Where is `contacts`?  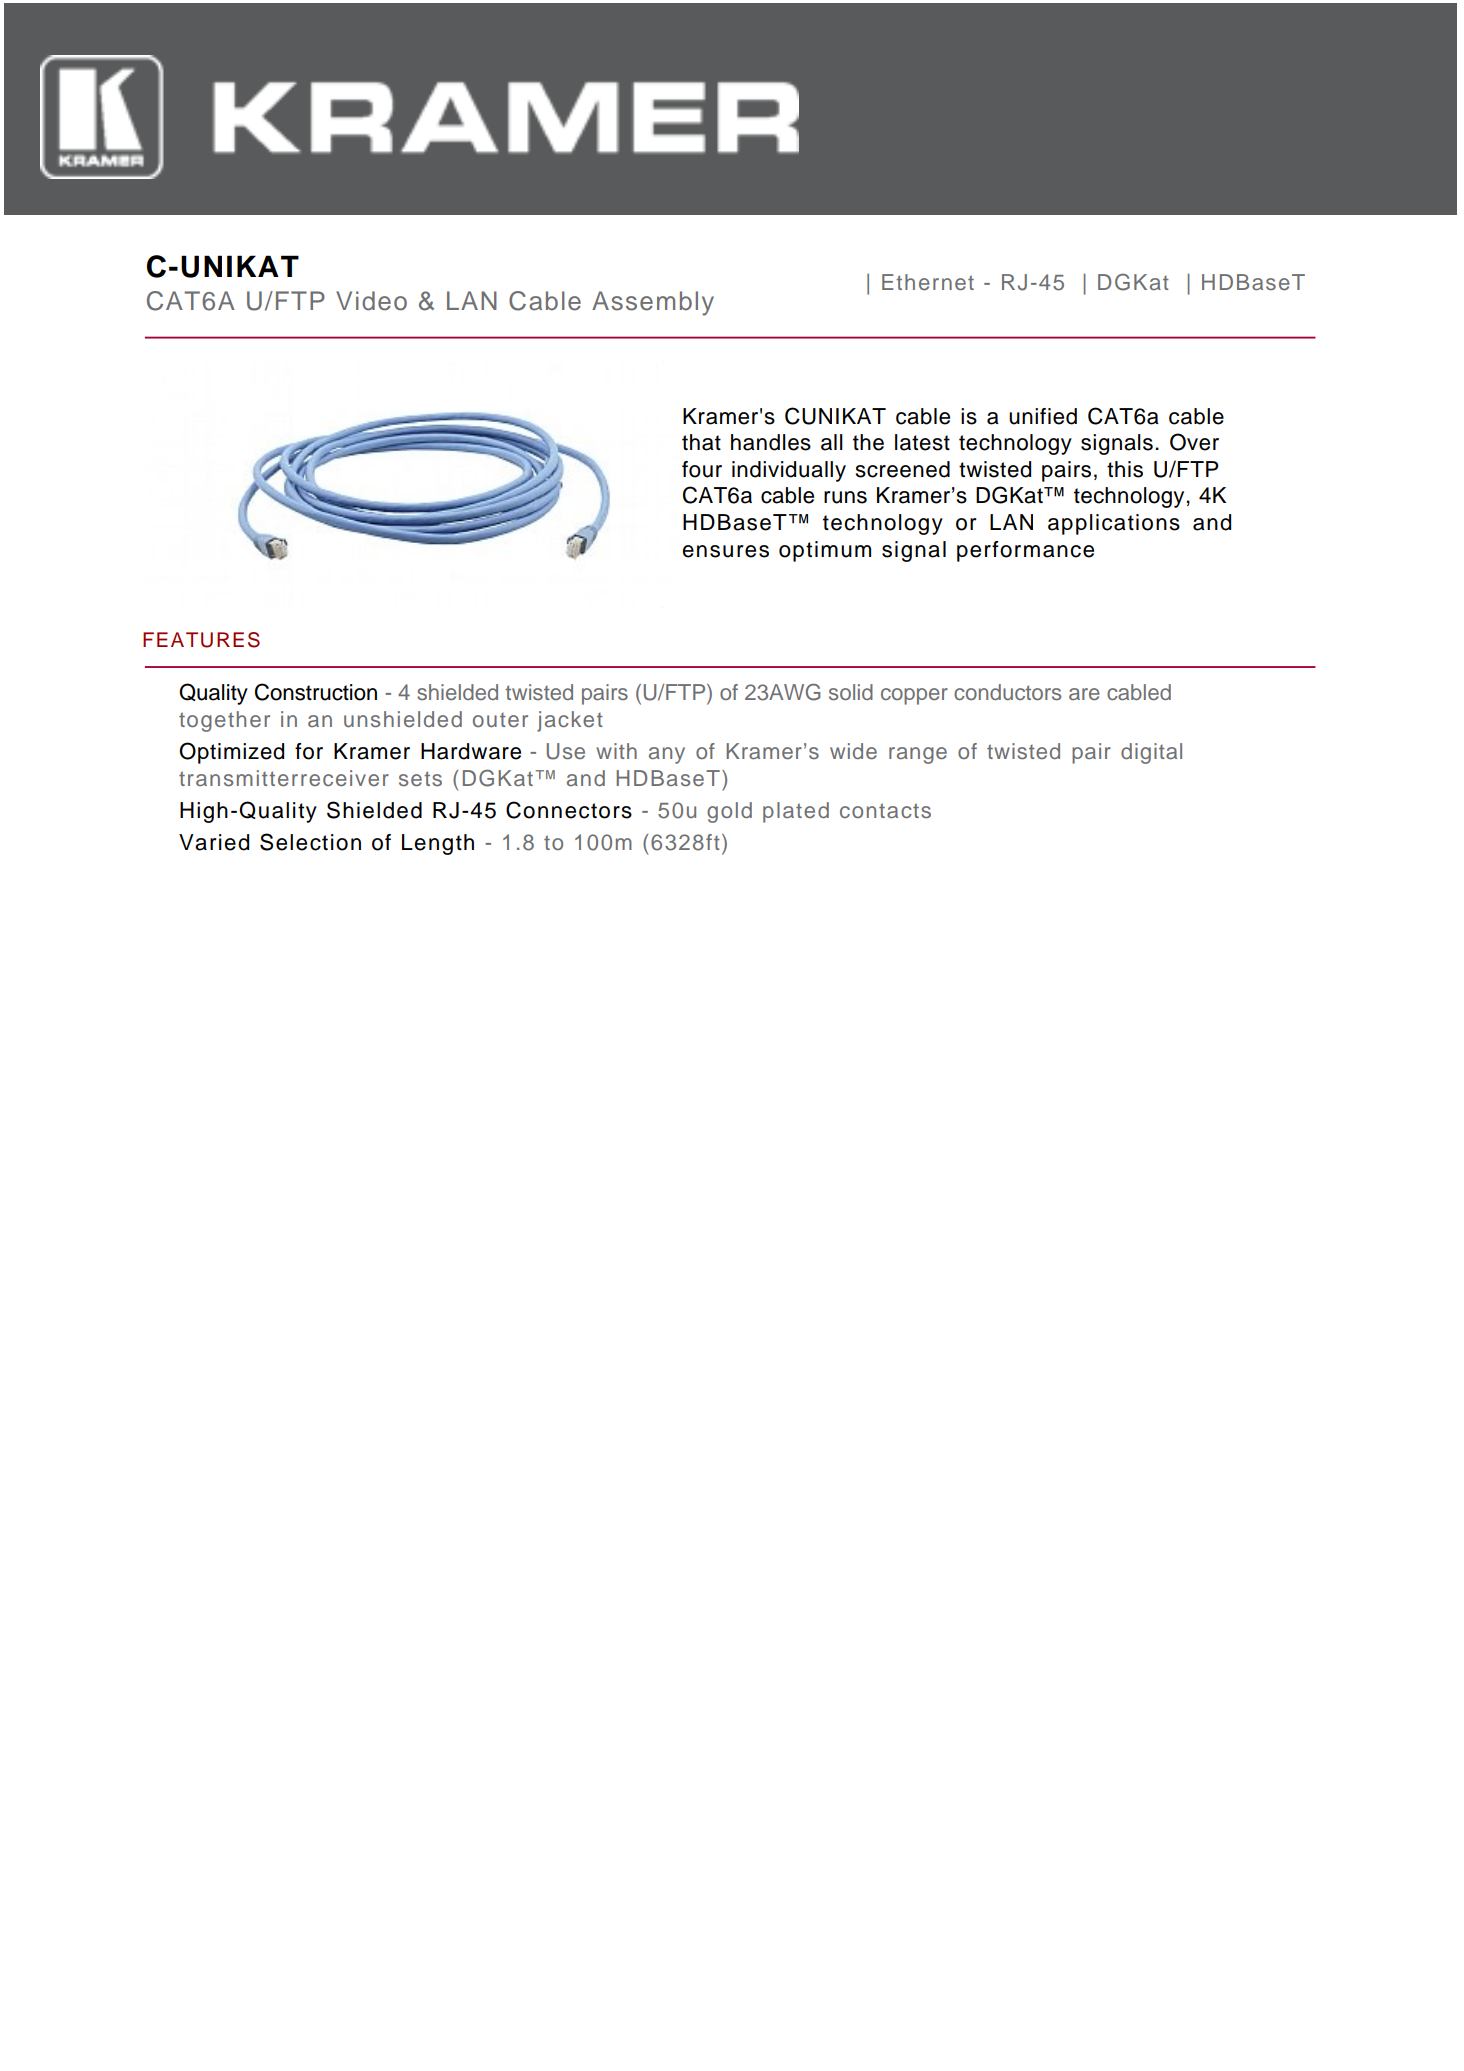 contacts is located at coordinates (885, 810).
